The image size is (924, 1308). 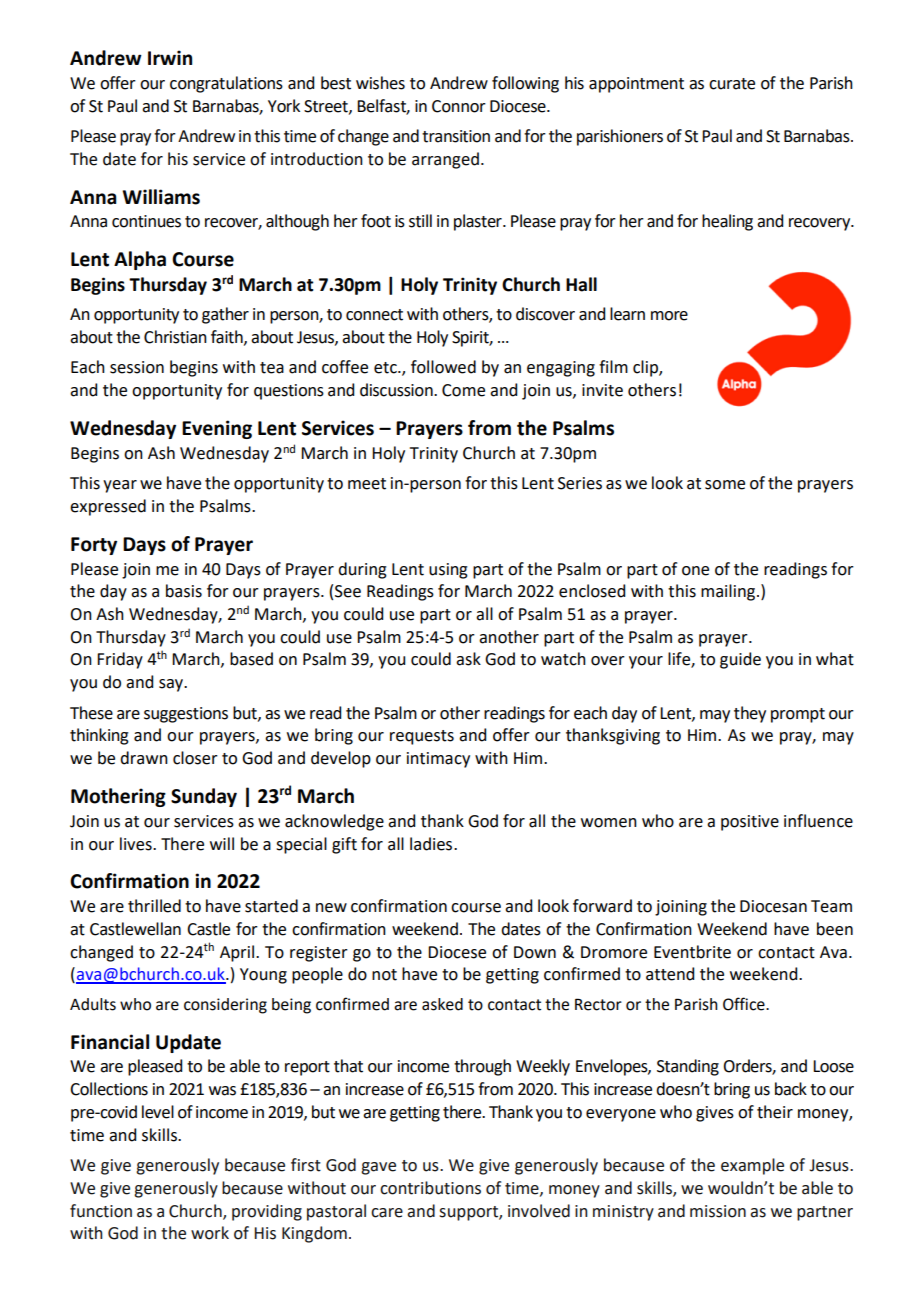 What do you see at coordinates (732, 84) in the page?
I see `curate` at bounding box center [732, 84].
